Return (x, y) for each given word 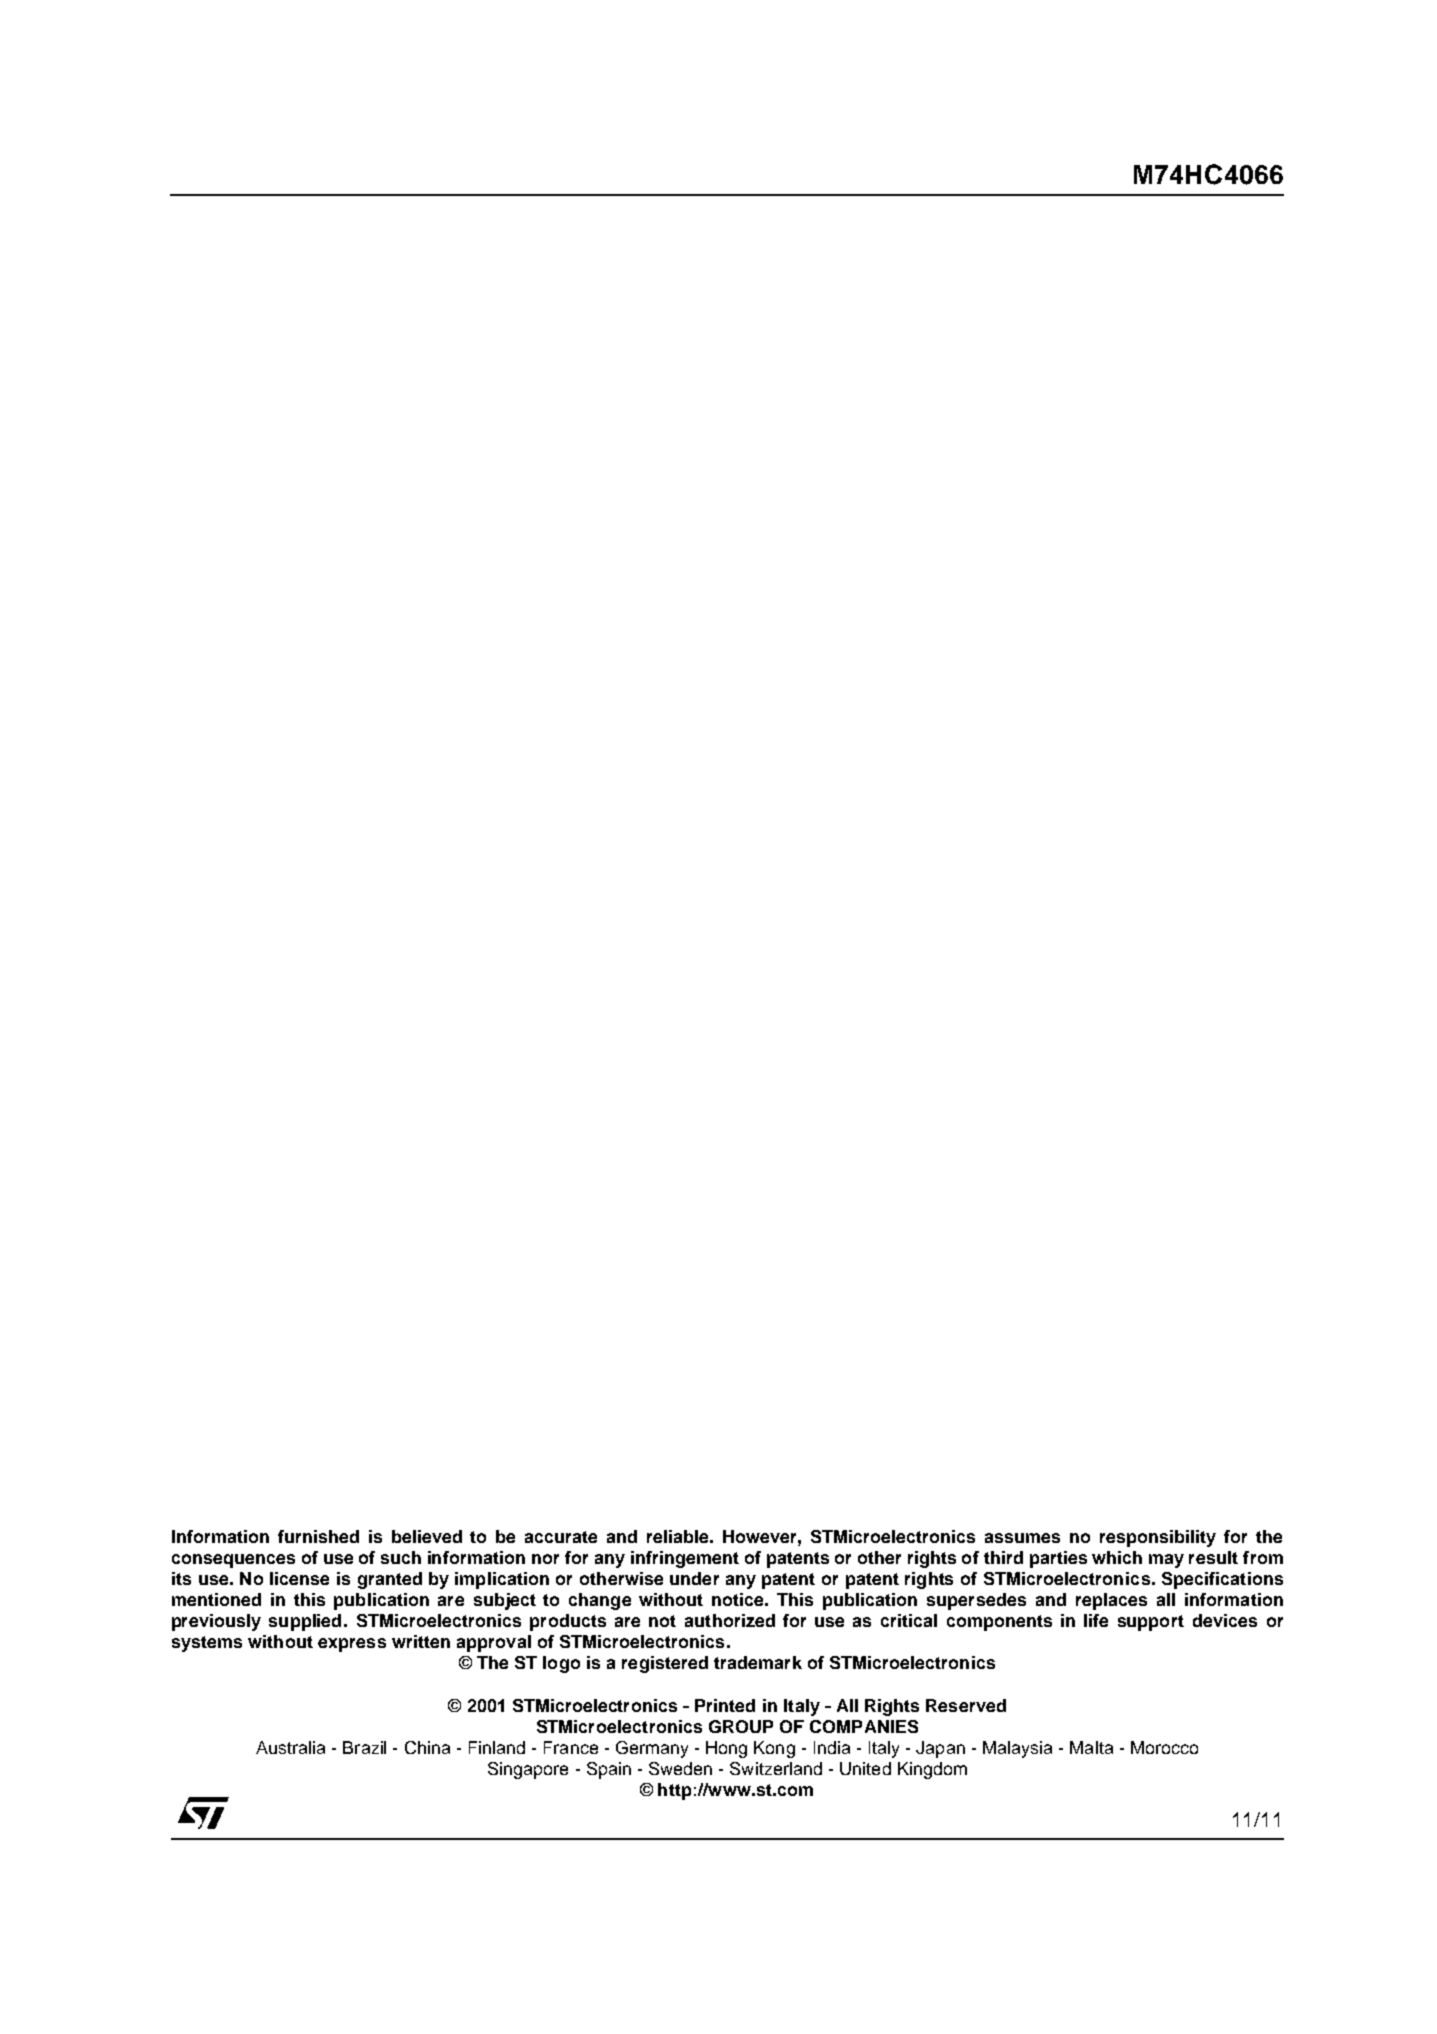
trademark (758, 1662)
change (600, 1601)
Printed (725, 1705)
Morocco (1164, 1747)
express (352, 1645)
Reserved (966, 1705)
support (1151, 1623)
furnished (318, 1536)
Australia (290, 1747)
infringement (685, 1559)
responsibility (1158, 1538)
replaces (1111, 1601)
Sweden (680, 1768)
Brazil (364, 1747)
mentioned (216, 1599)
